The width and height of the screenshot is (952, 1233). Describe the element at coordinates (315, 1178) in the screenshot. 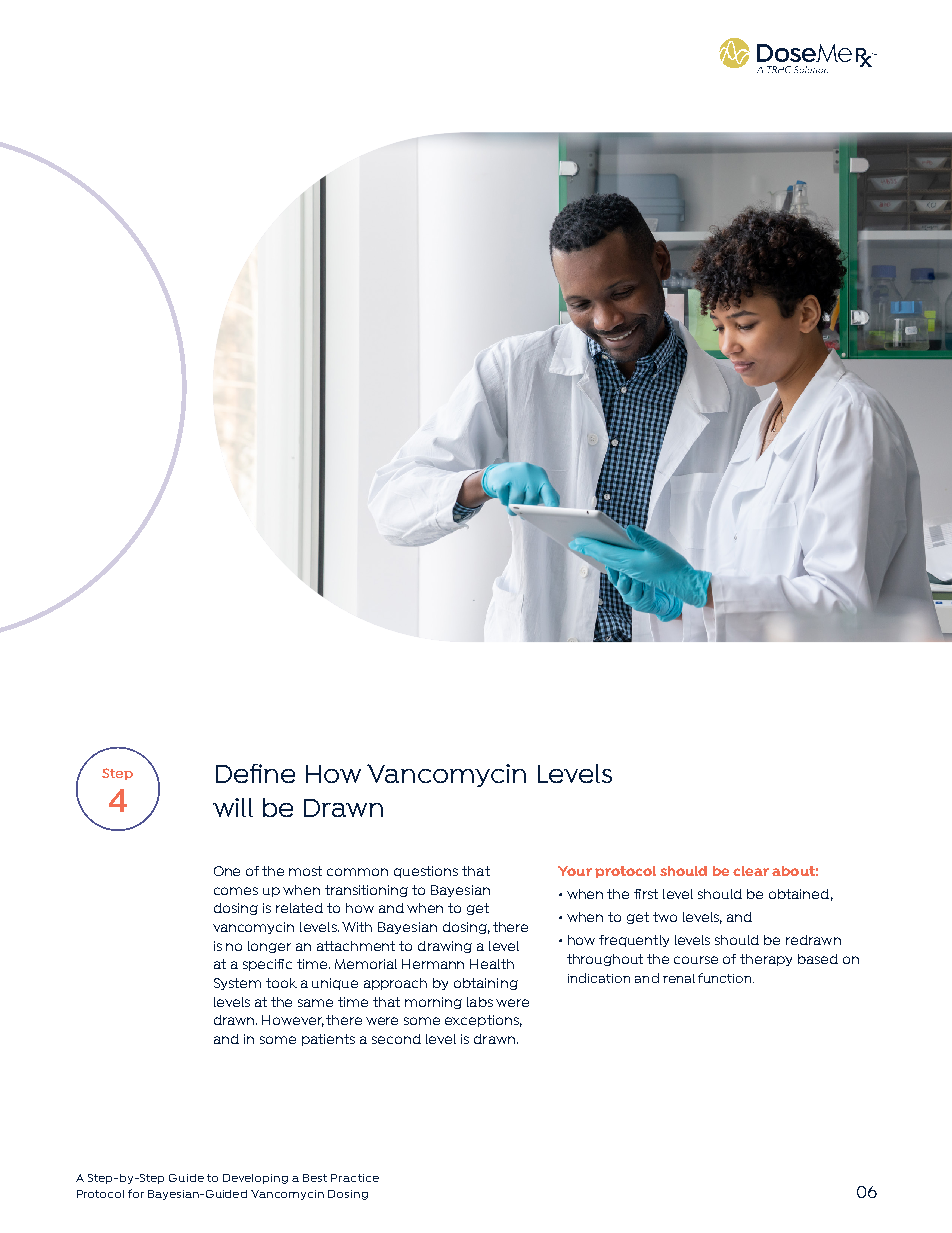

I see `Best` at that location.
